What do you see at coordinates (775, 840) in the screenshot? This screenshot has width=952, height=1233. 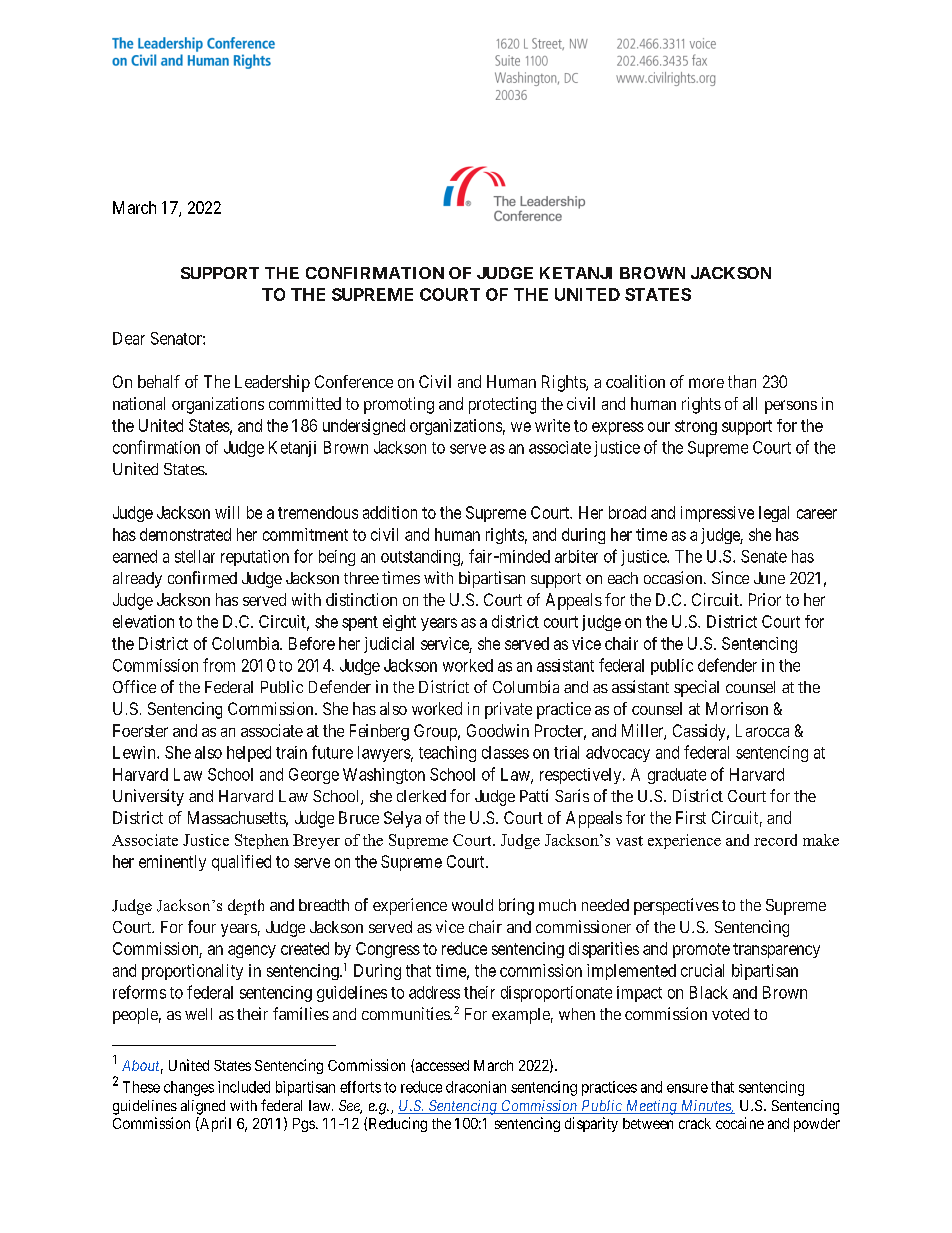 I see `record` at bounding box center [775, 840].
